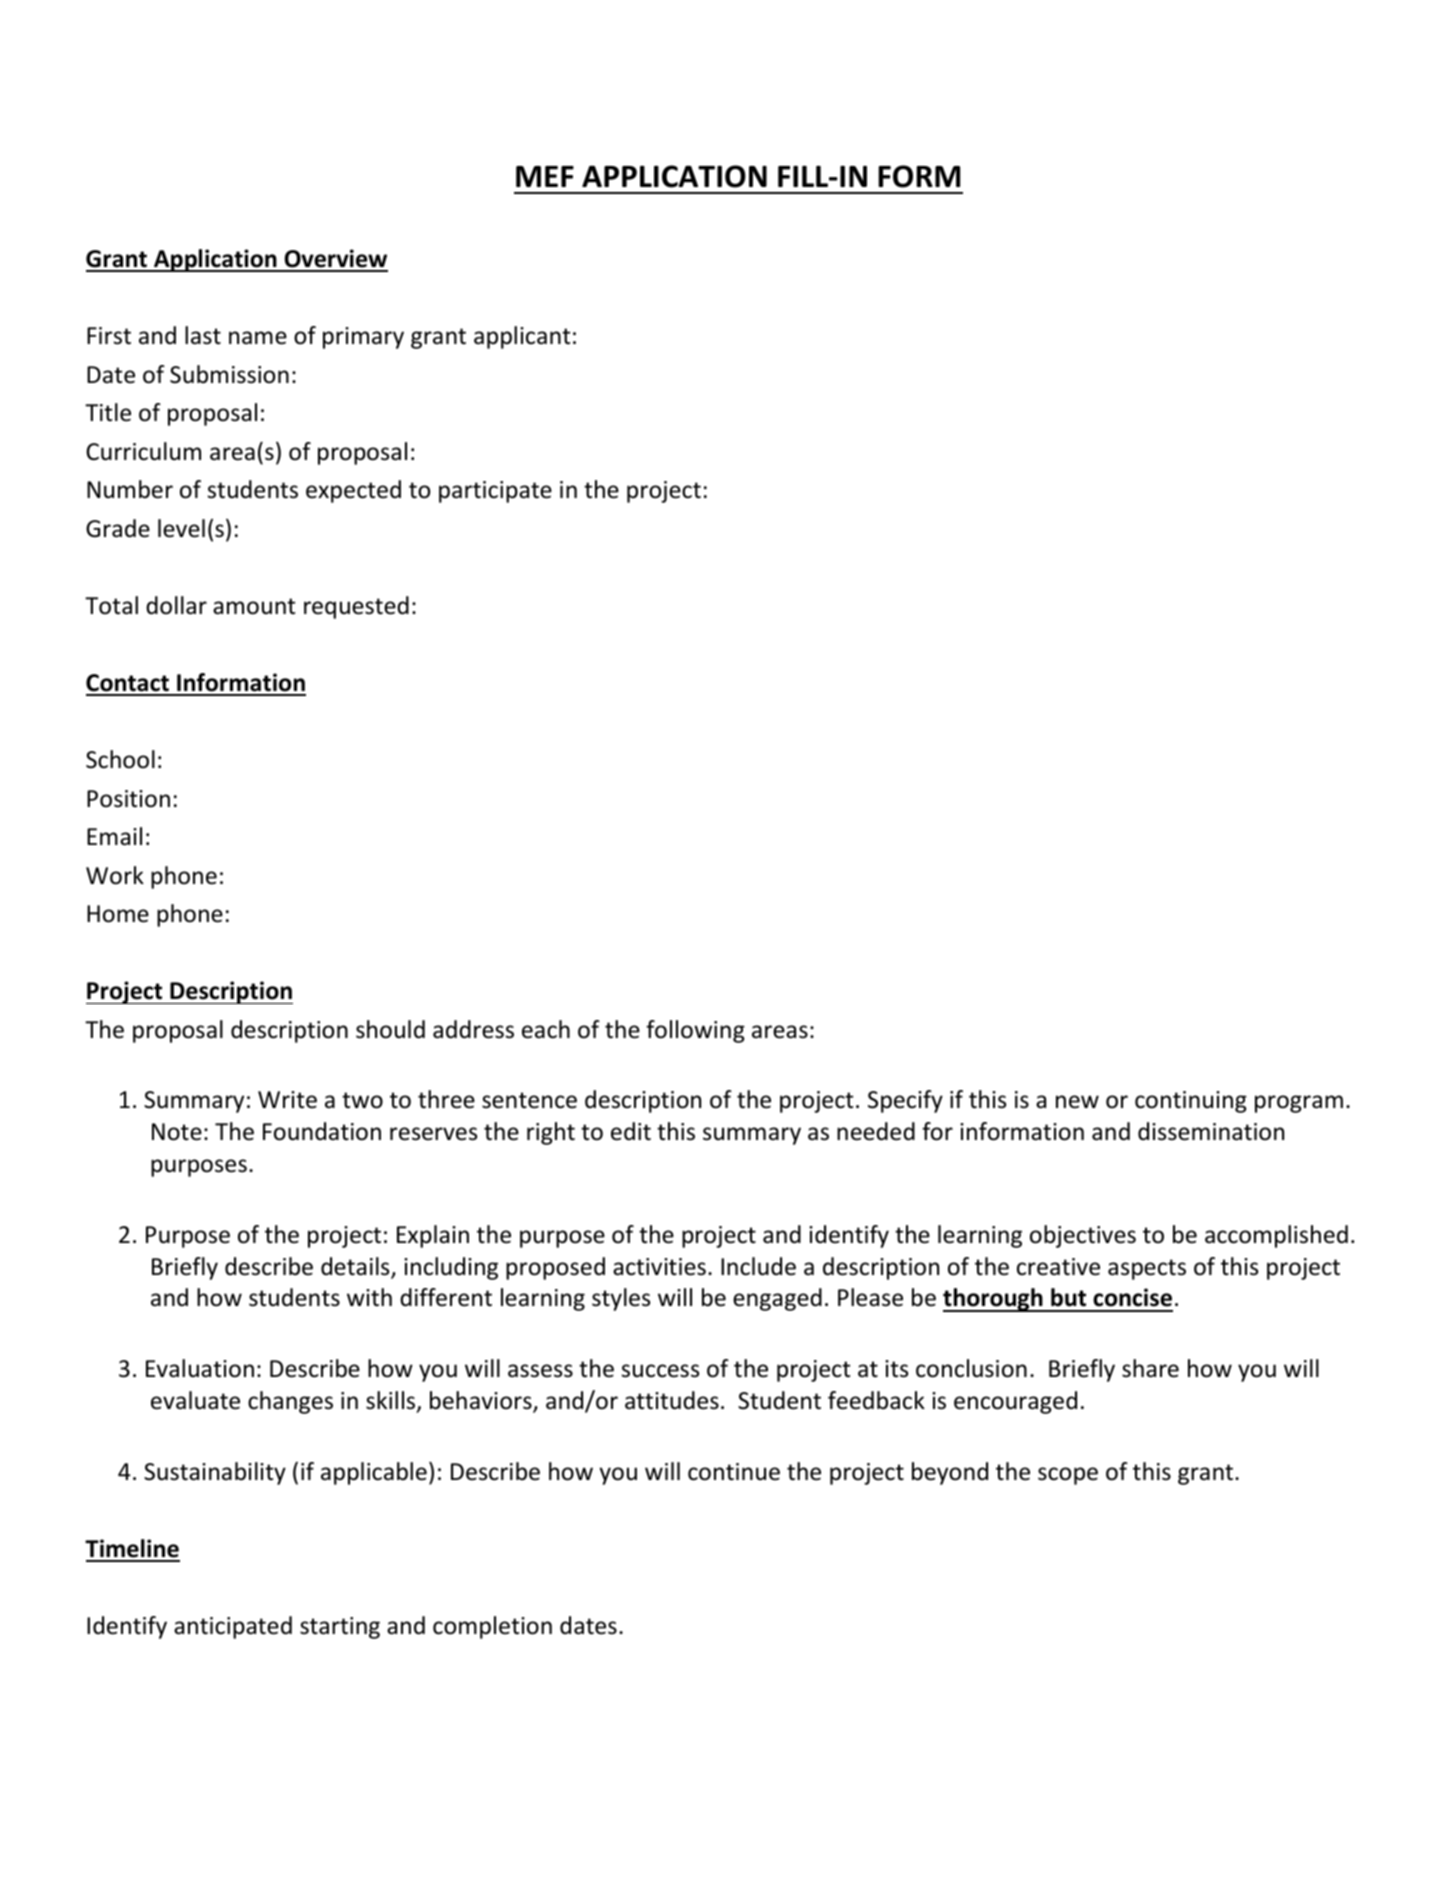  Describe the element at coordinates (254, 606) in the page. I see `amount` at that location.
